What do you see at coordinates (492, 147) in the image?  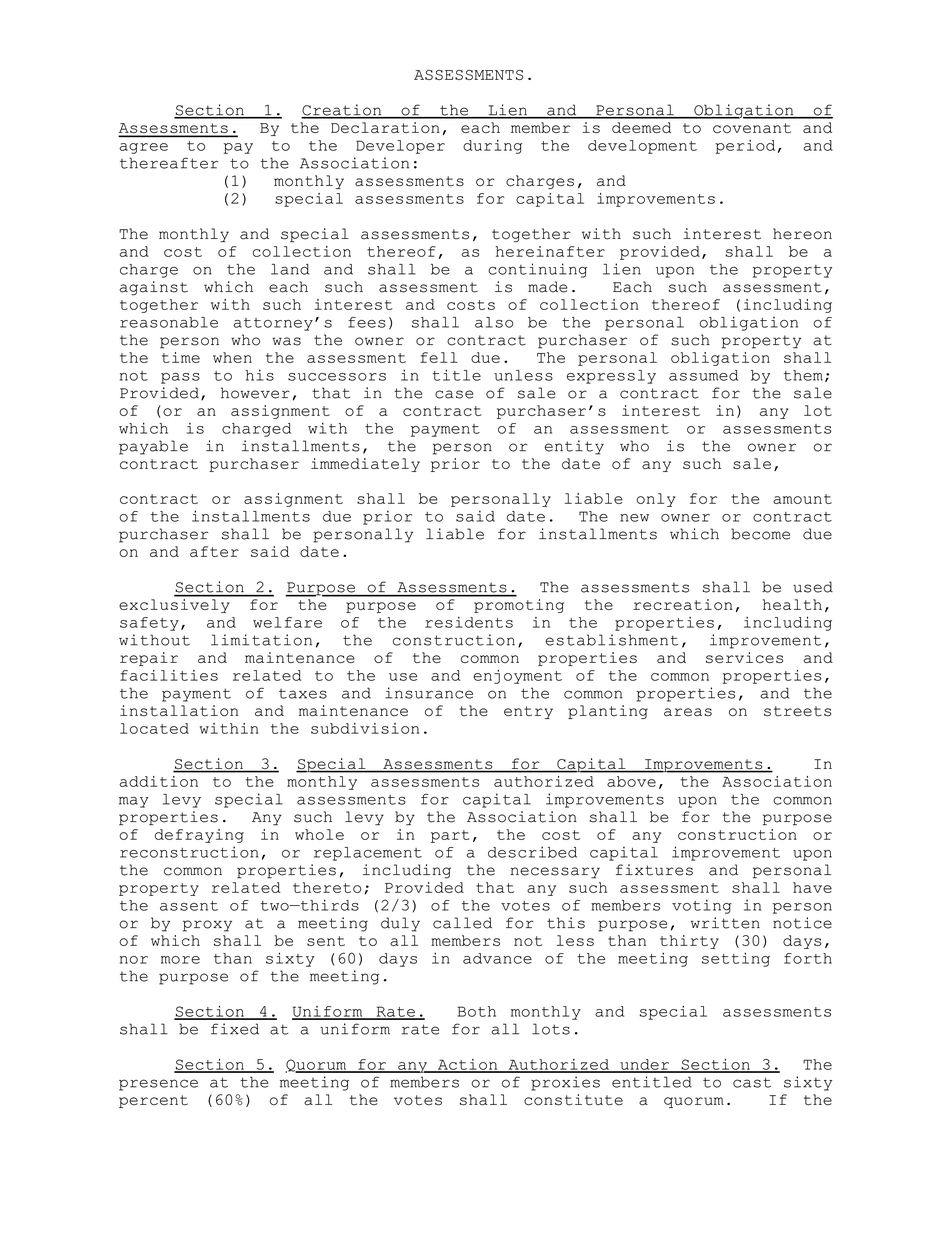 I see `during` at bounding box center [492, 147].
